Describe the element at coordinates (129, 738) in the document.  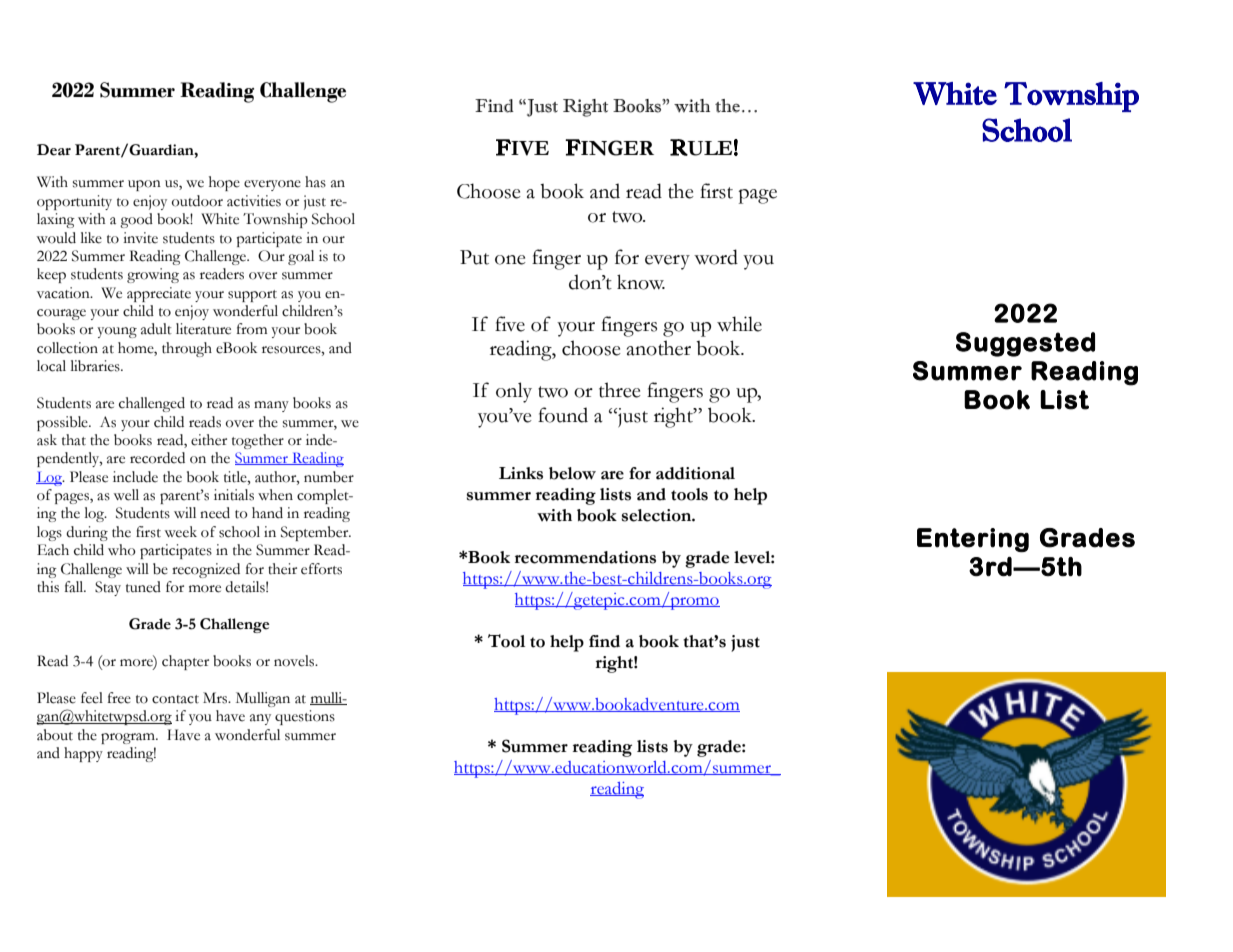
I see `program` at that location.
